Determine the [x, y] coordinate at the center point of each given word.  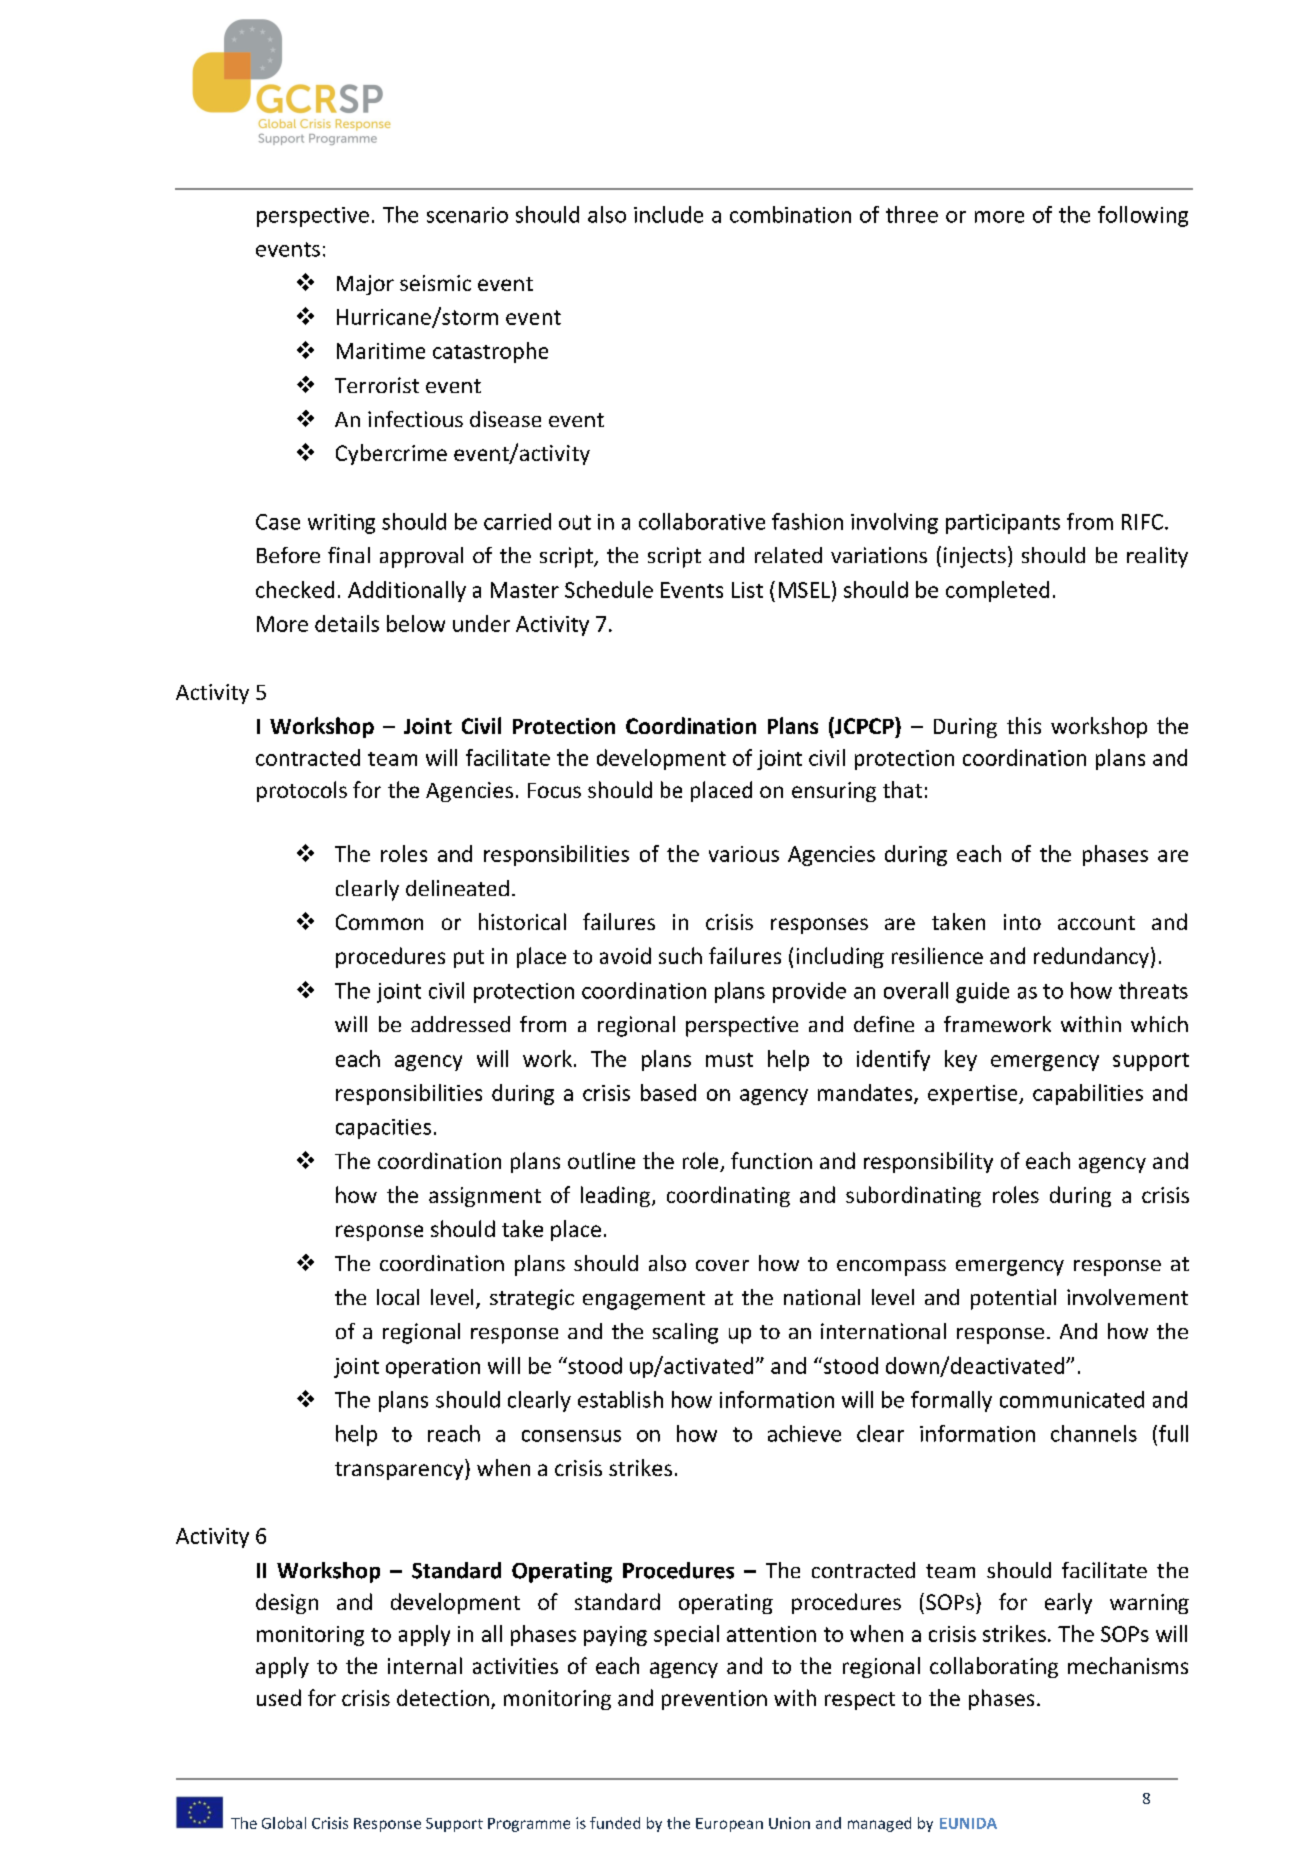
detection [443, 1697]
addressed [460, 1024]
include [668, 214]
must [729, 1060]
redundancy [1091, 957]
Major [365, 285]
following [1143, 216]
